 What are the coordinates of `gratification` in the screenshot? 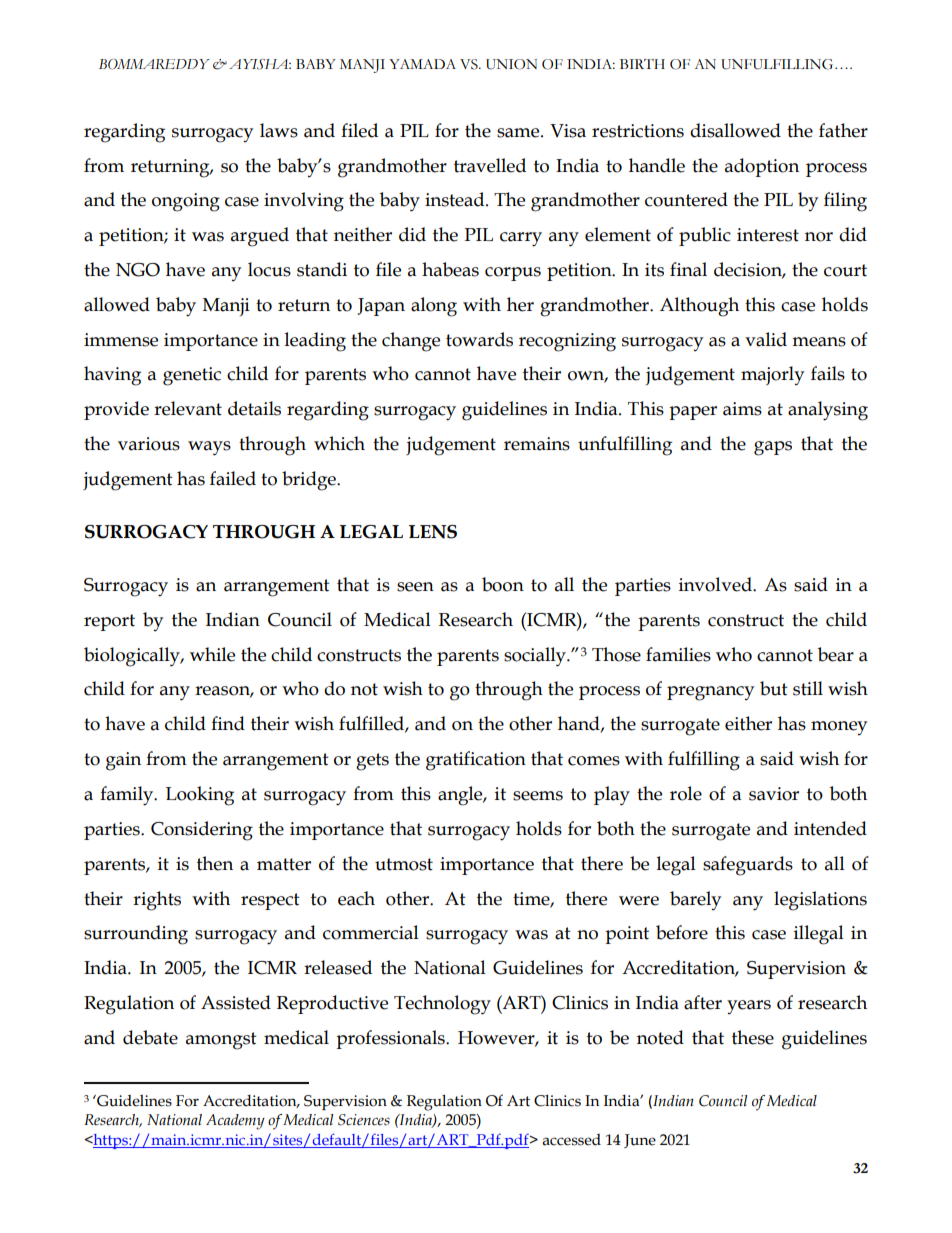 It's located at (476, 761).
